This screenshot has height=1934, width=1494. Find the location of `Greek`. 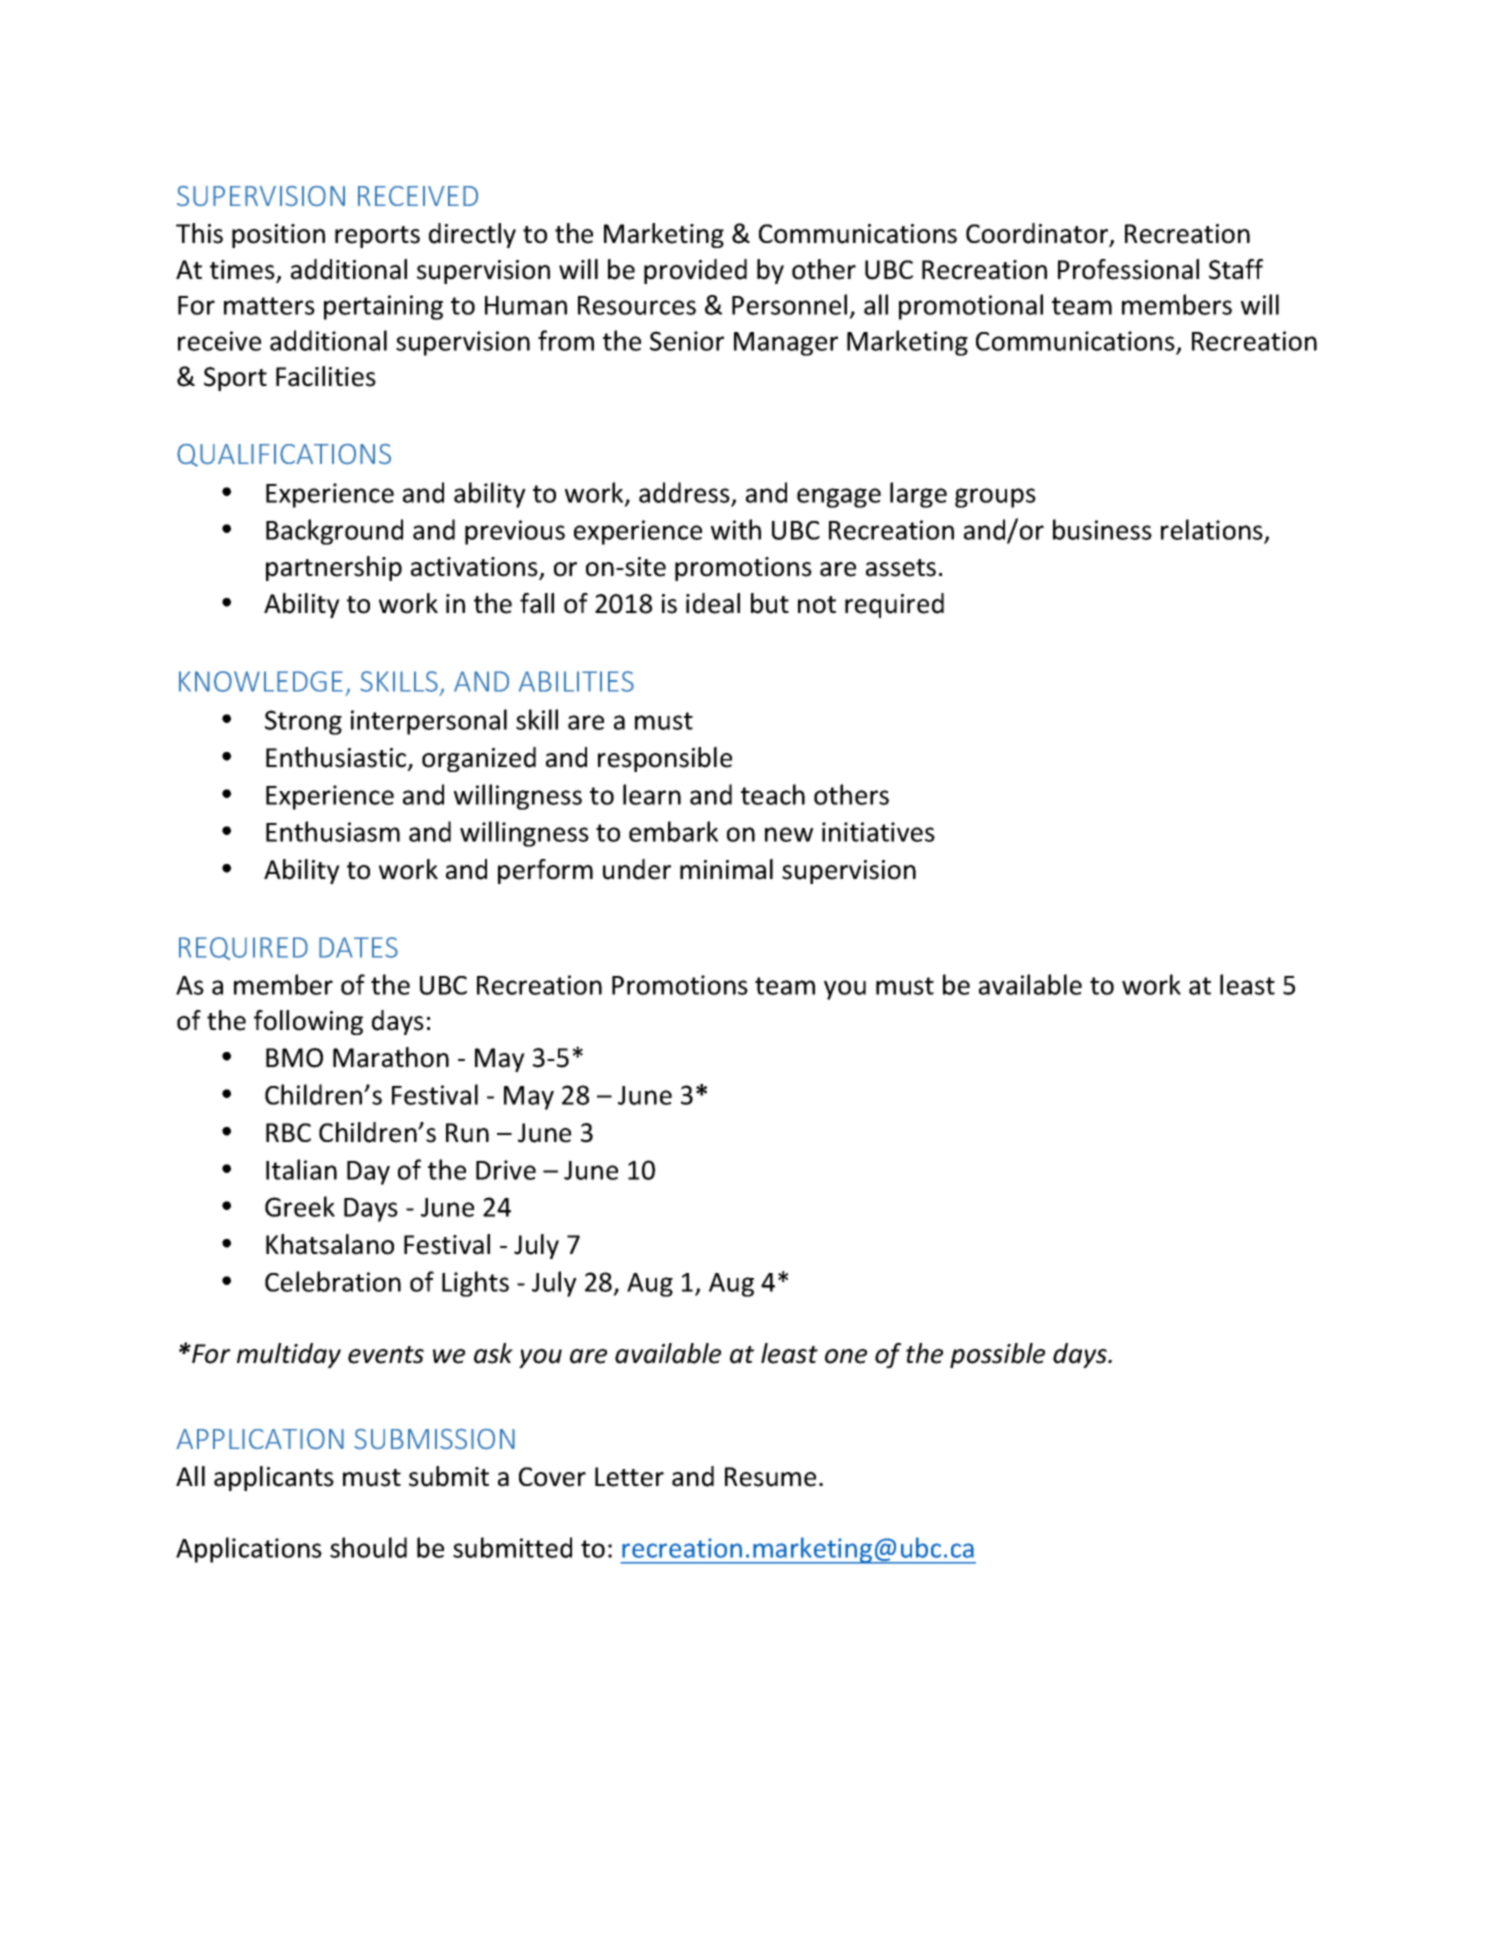

Greek is located at coordinates (300, 1206).
